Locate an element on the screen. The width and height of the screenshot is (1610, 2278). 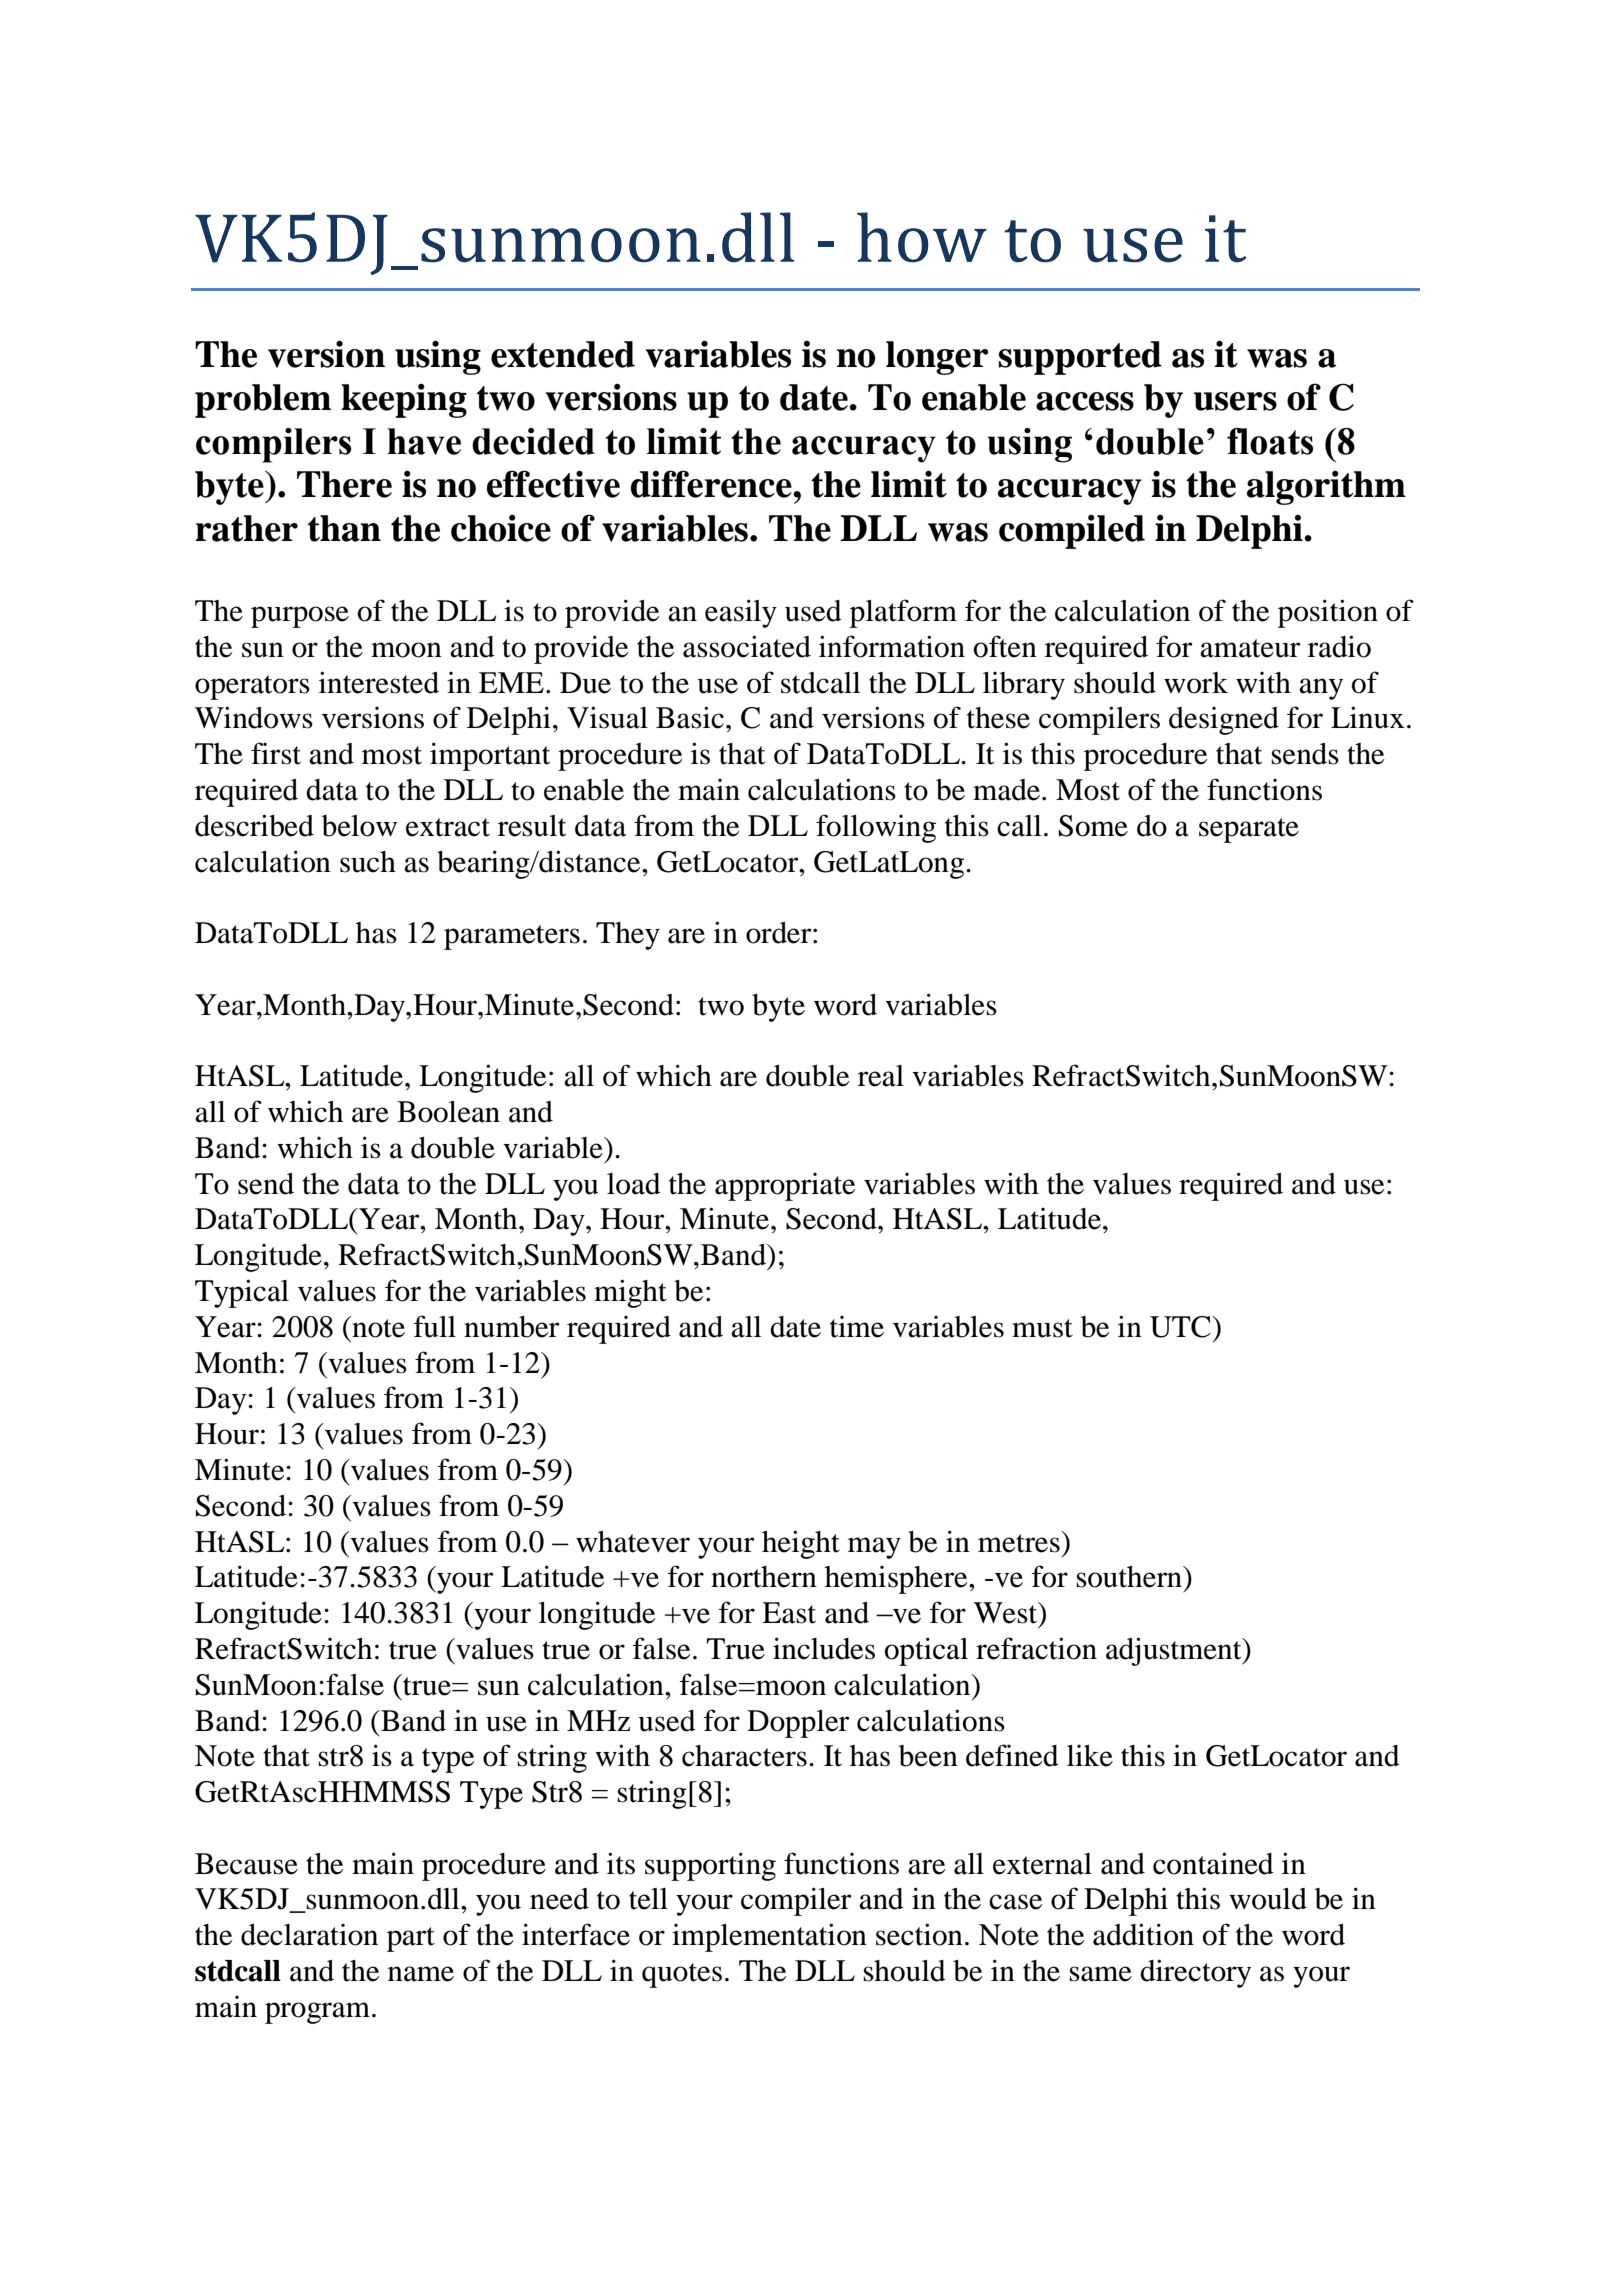
UTC is located at coordinates (1181, 1327).
